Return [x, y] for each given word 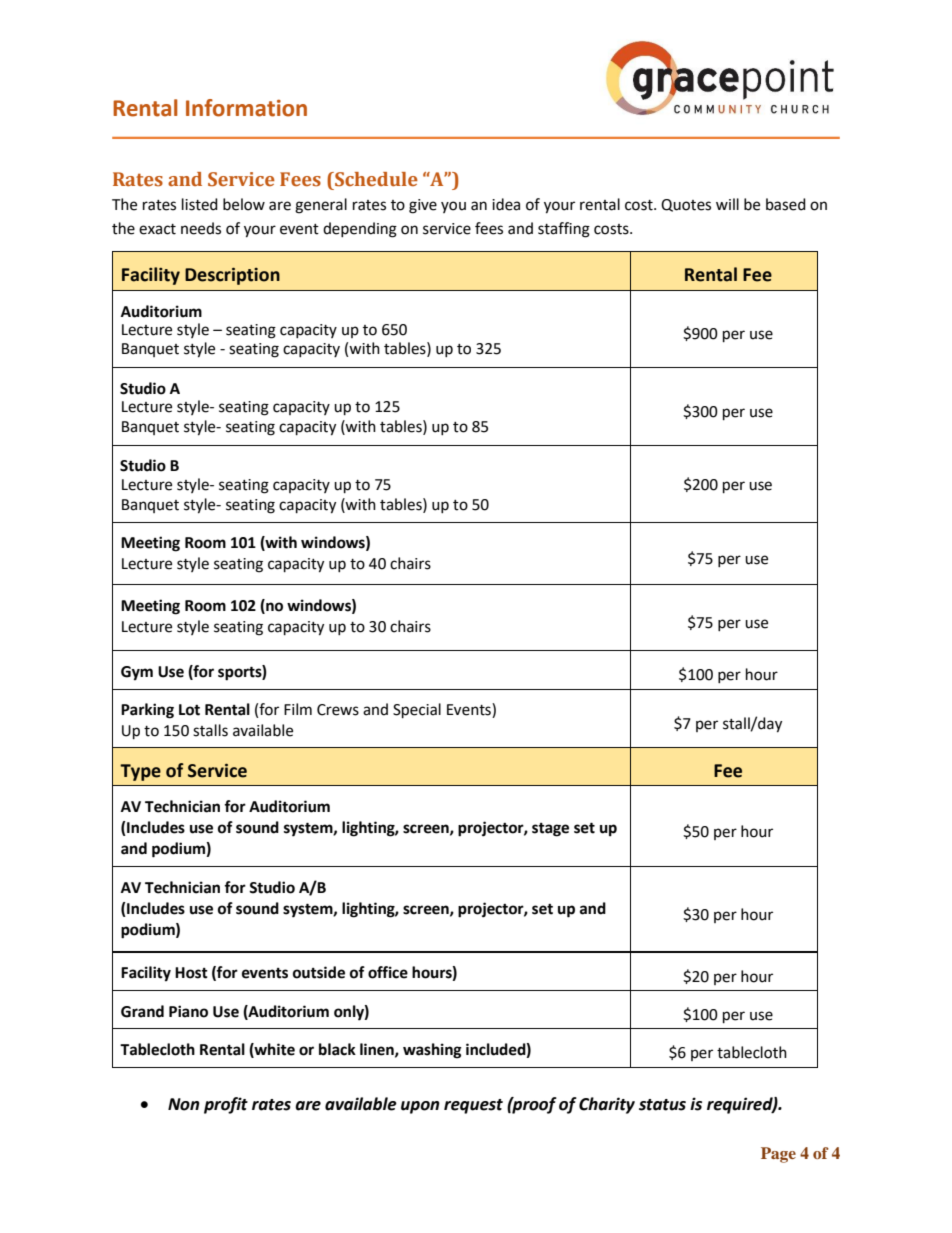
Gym [137, 673]
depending [360, 230]
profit [226, 1105]
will [727, 204]
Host [191, 973]
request [473, 1106]
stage [550, 830]
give [423, 206]
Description [232, 276]
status [662, 1105]
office [388, 972]
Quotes [686, 205]
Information [246, 108]
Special [417, 711]
